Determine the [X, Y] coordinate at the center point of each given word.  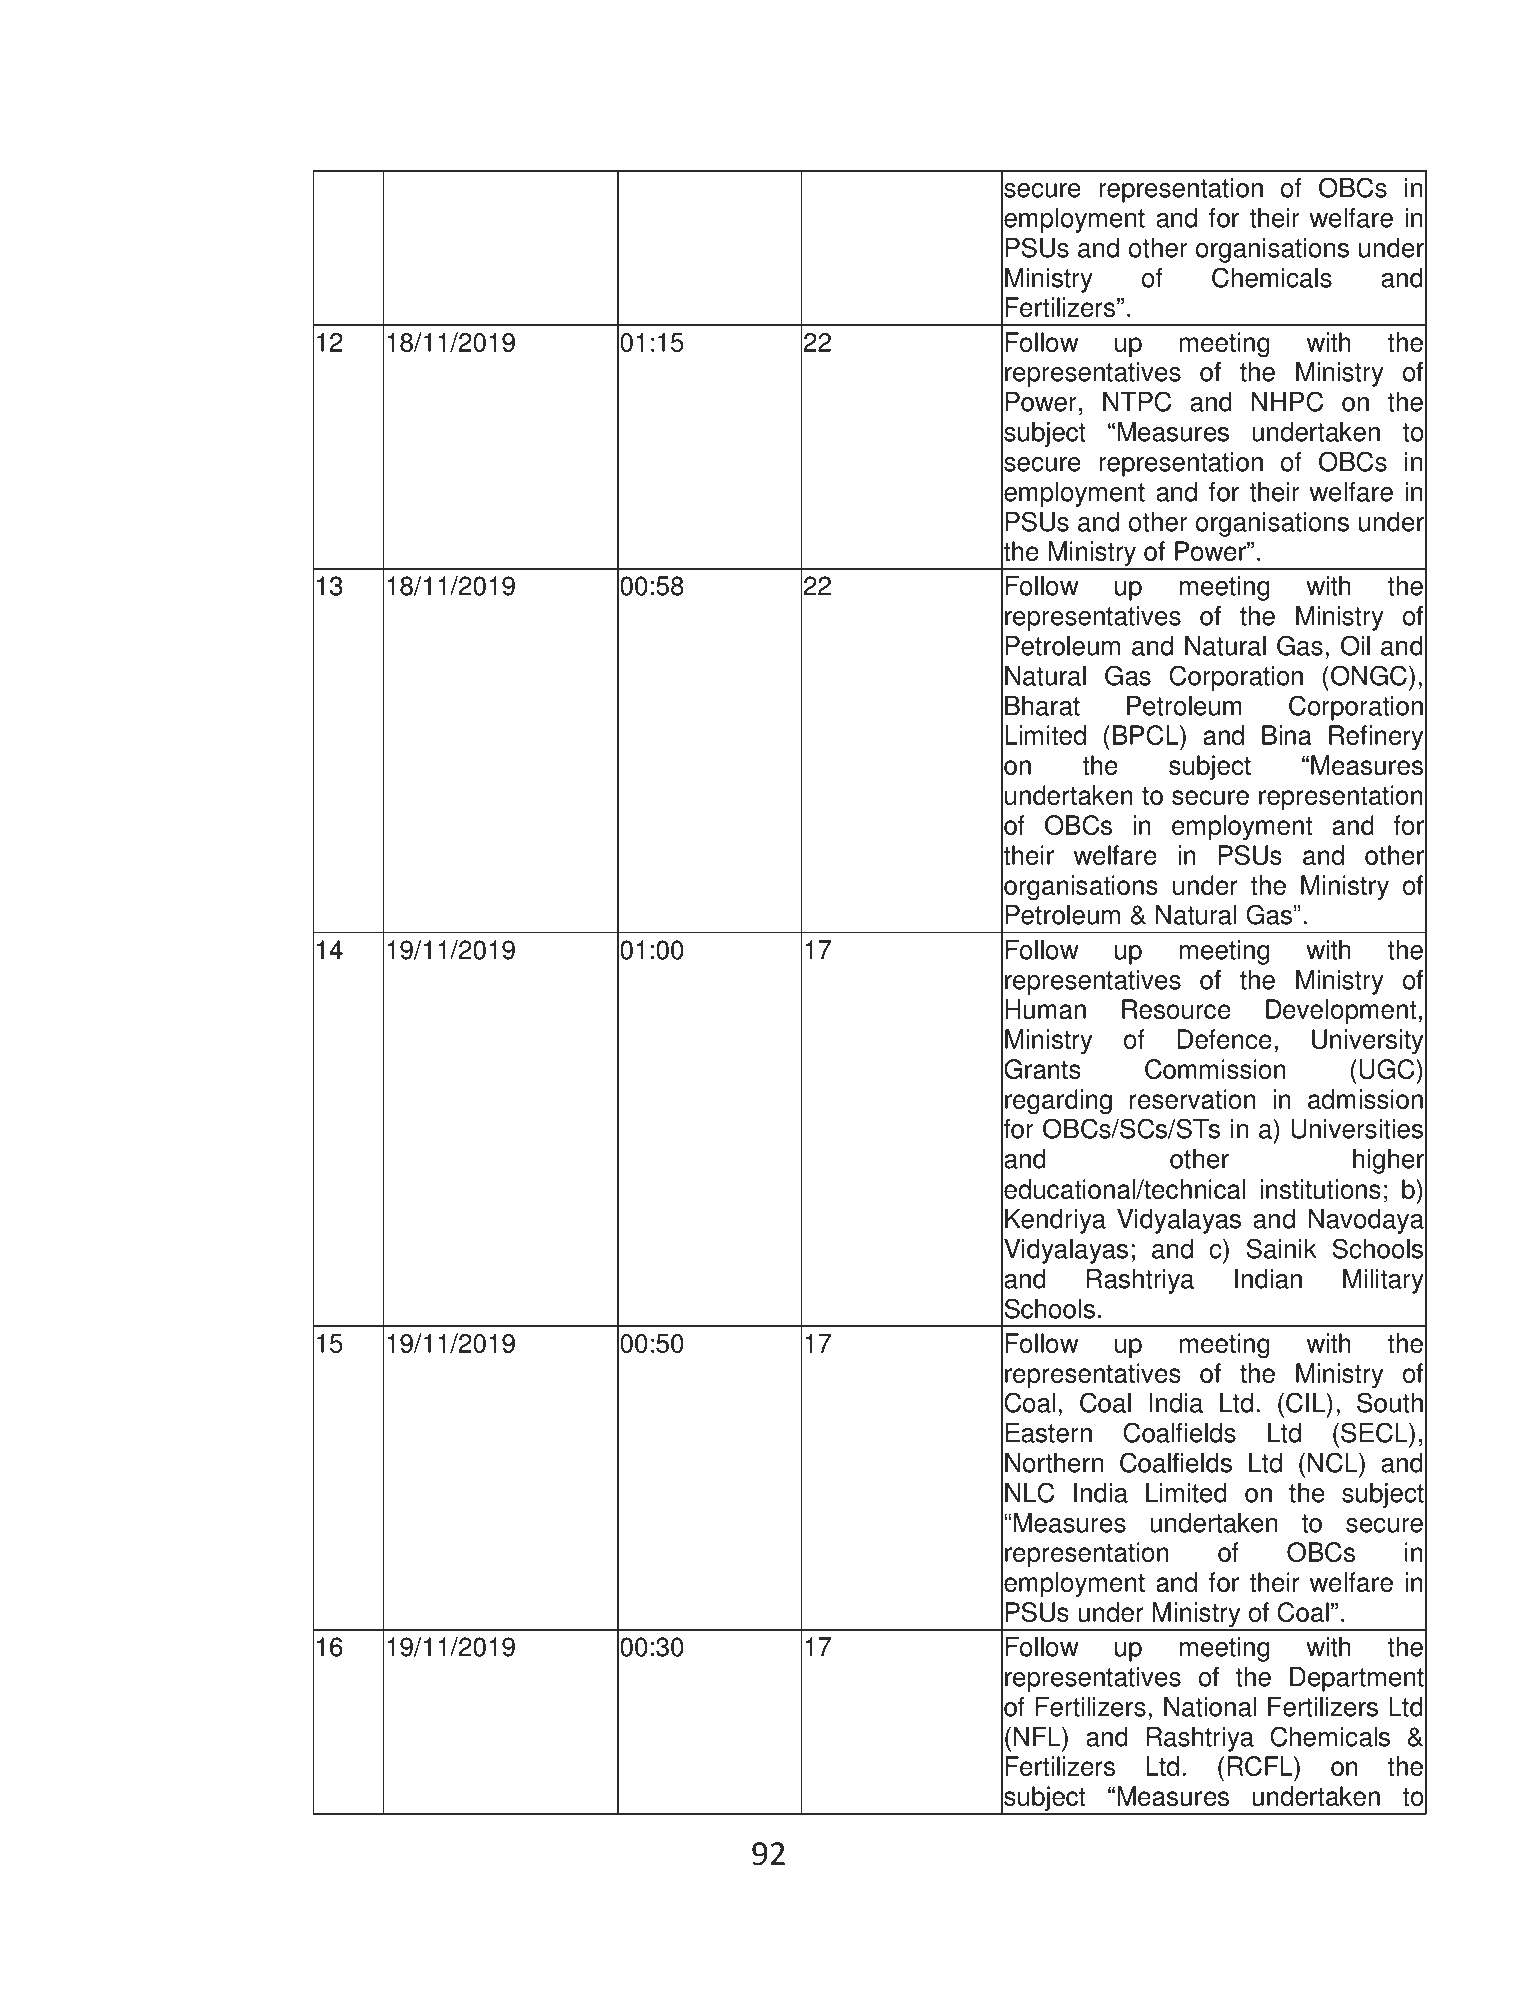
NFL [1038, 1736]
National [1210, 1707]
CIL [1307, 1402]
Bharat [1042, 706]
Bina [1287, 735]
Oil [1355, 645]
